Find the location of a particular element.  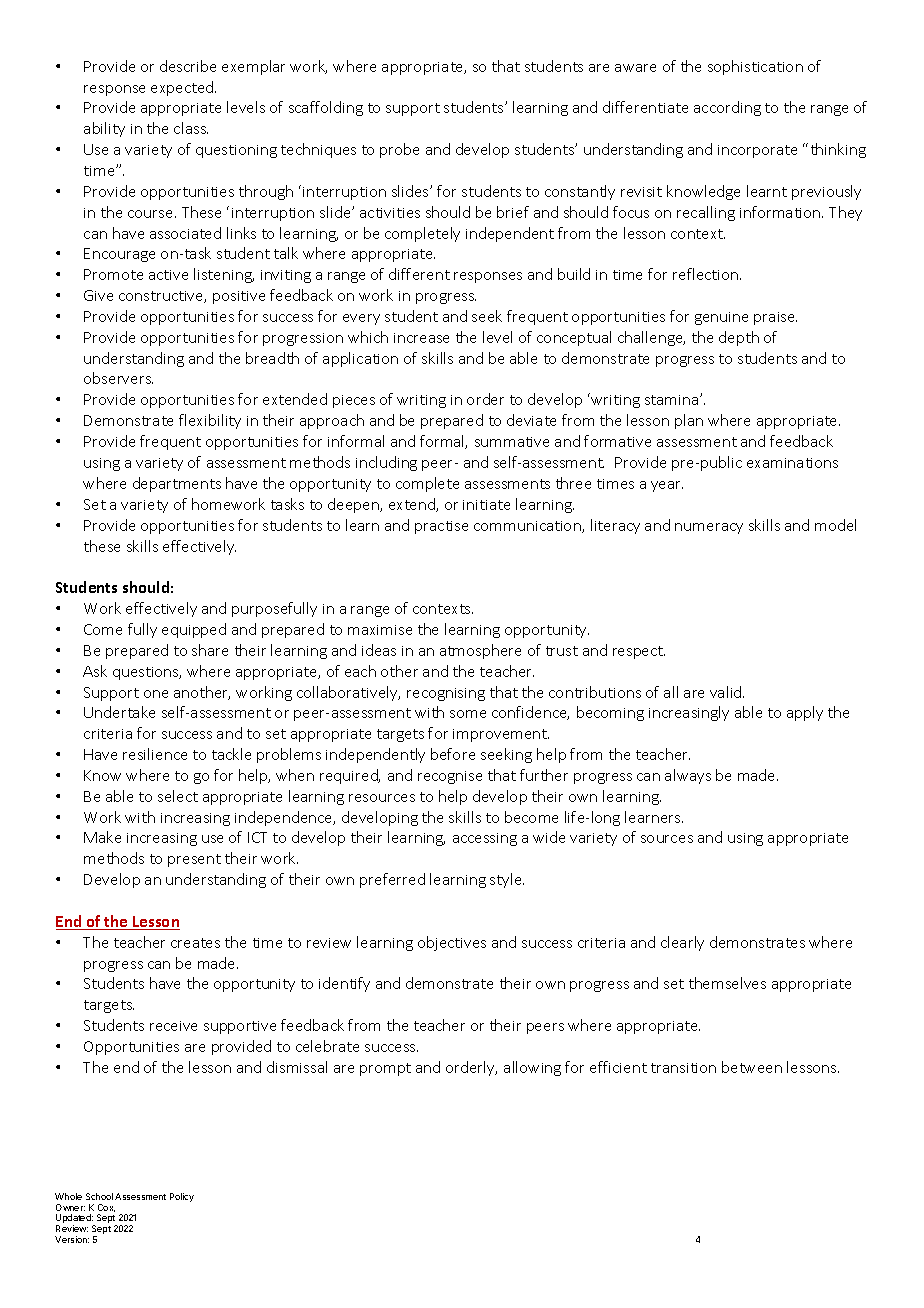

prompt is located at coordinates (385, 1069).
